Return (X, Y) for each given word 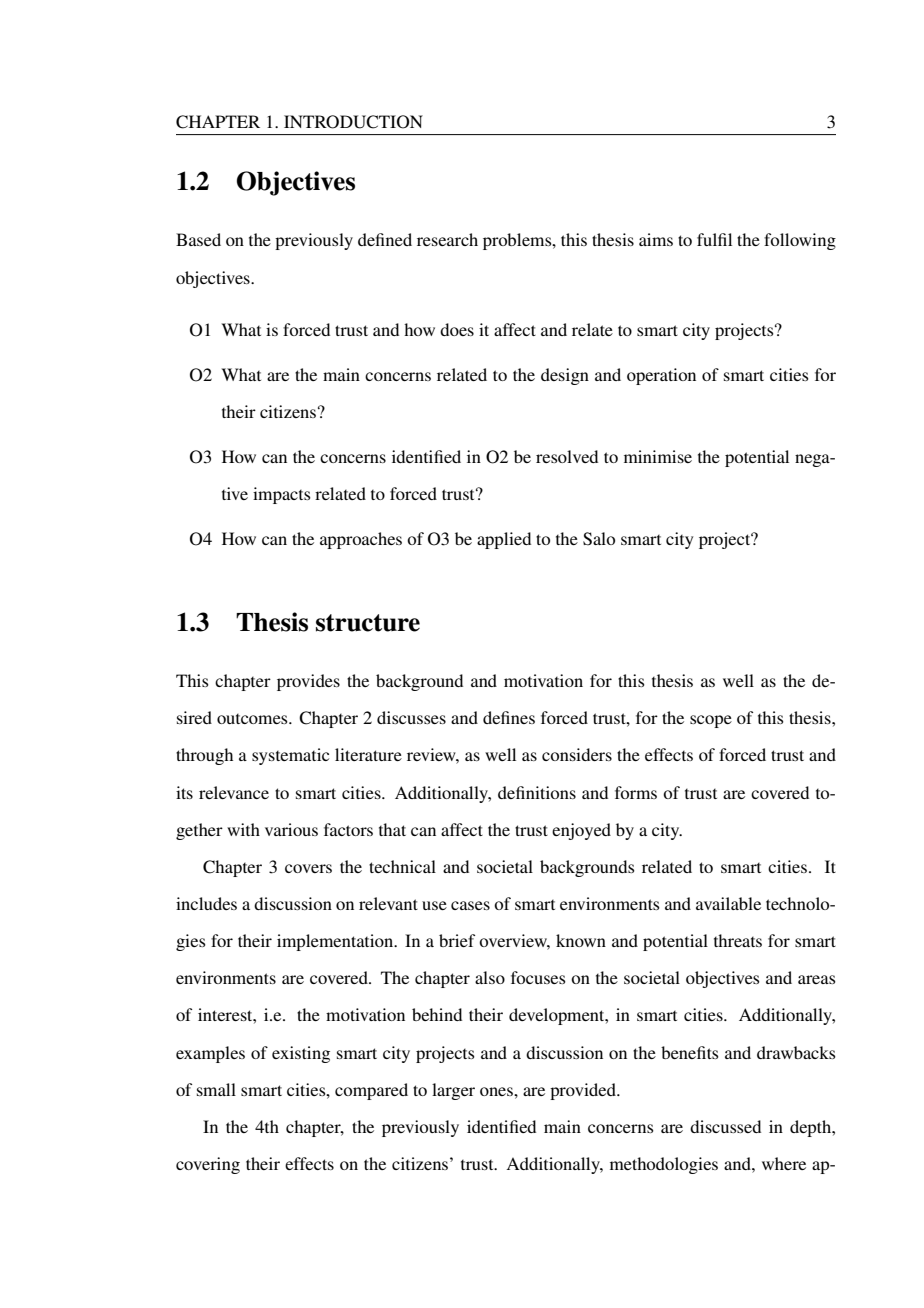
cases (470, 905)
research (447, 239)
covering (208, 1165)
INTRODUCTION (353, 122)
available (728, 903)
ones (497, 1091)
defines (509, 717)
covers (308, 868)
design (565, 376)
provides (308, 682)
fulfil (714, 239)
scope (711, 721)
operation (661, 376)
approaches (361, 540)
